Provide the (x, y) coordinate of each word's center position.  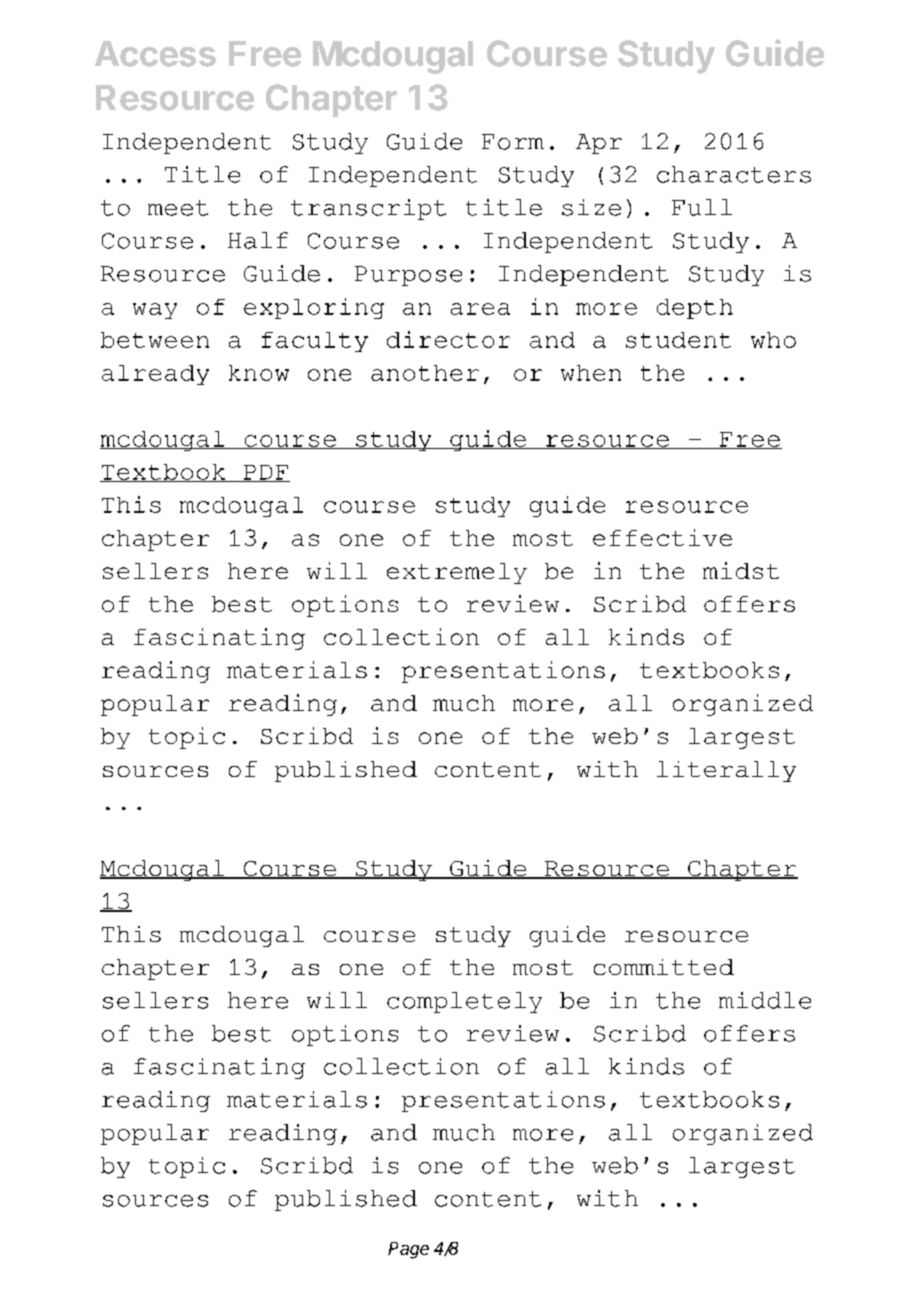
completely (464, 1002)
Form (513, 142)
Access (155, 54)
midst (741, 570)
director (448, 339)
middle (765, 1000)
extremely (457, 573)
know (259, 373)
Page (408, 1250)
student (678, 340)
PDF (265, 473)
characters (734, 174)
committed (664, 967)
